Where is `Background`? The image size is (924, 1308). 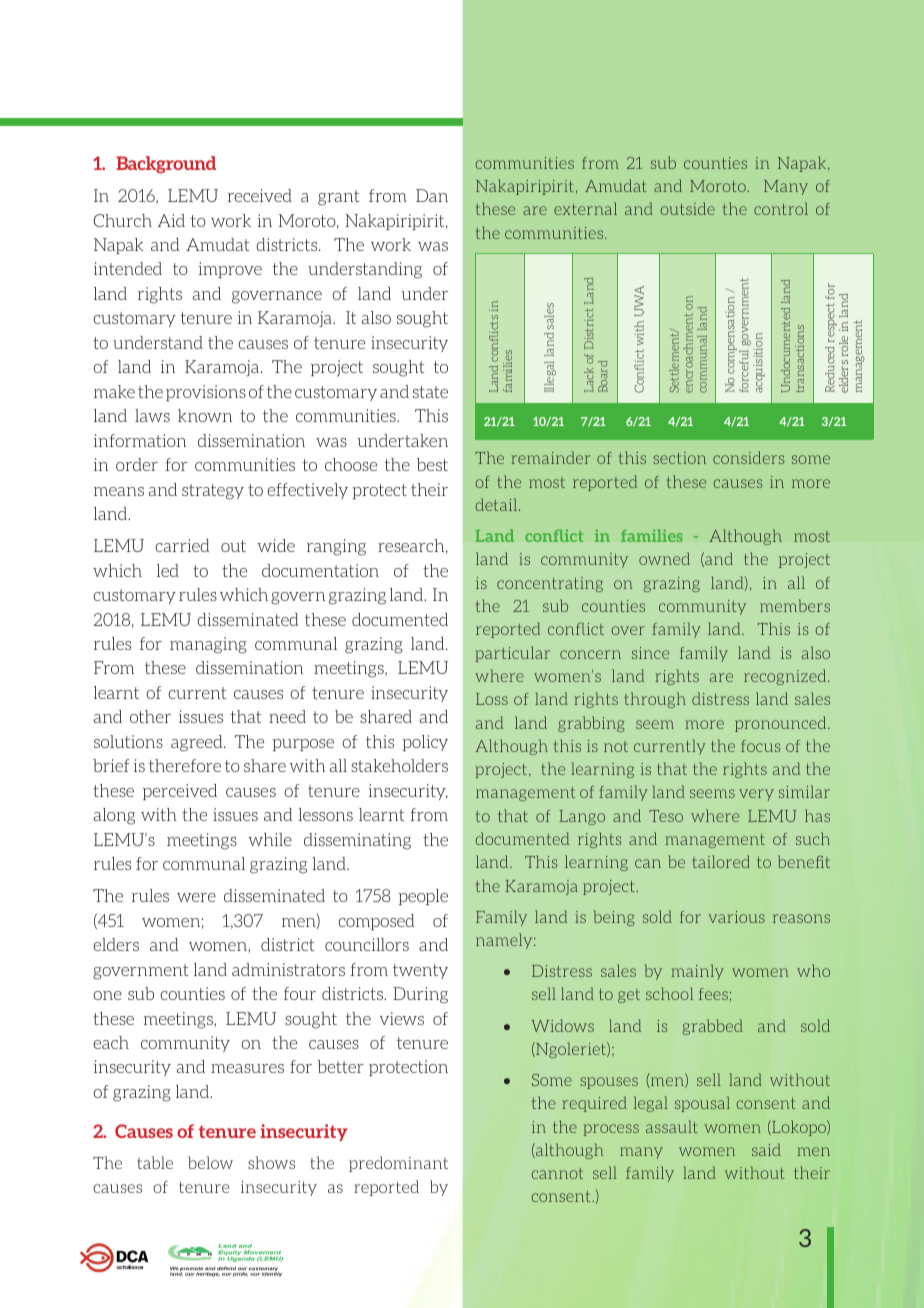
Background is located at coordinates (166, 165).
